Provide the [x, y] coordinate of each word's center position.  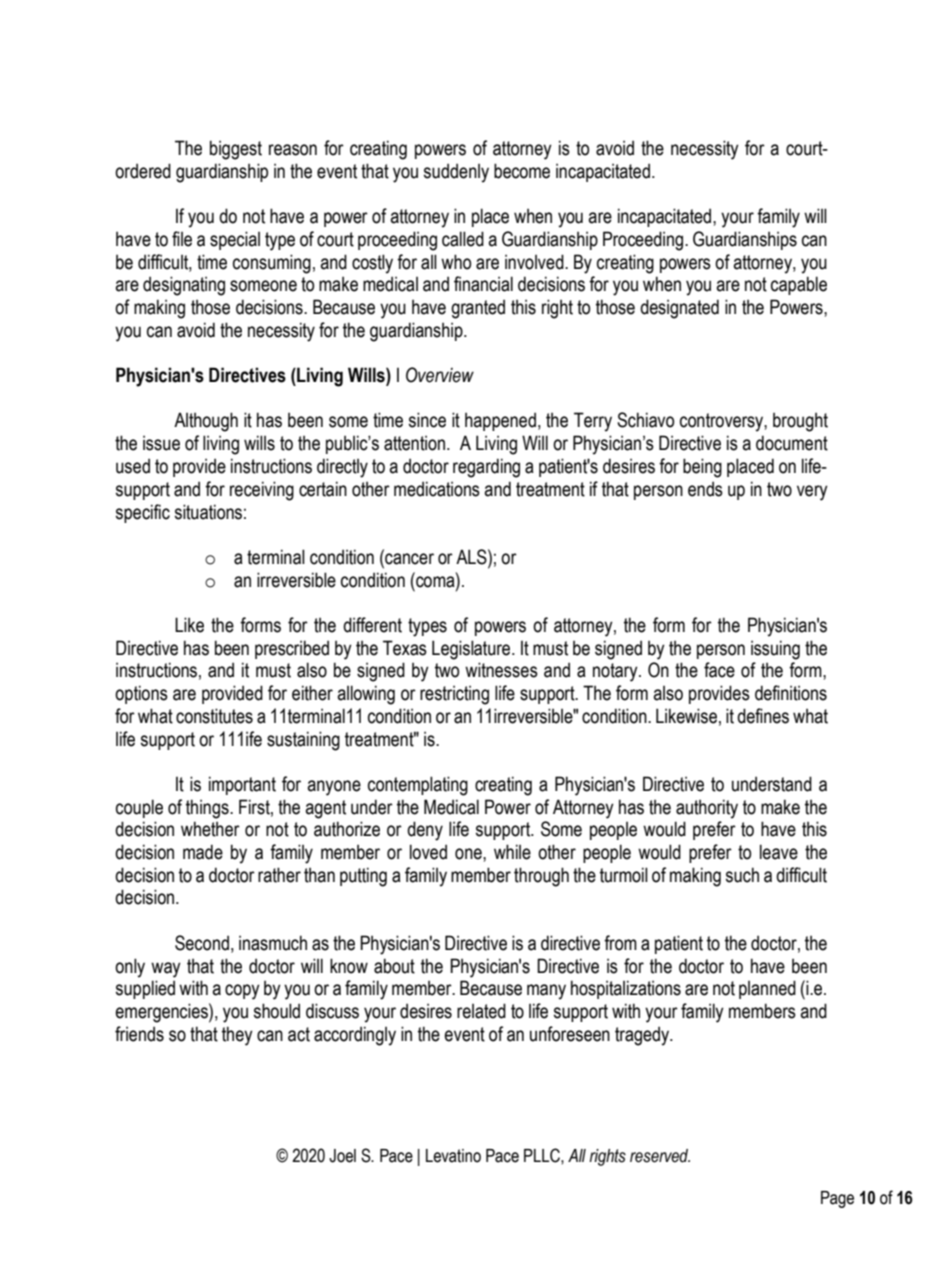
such [742, 875]
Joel [342, 1156]
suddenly [456, 173]
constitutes [214, 716]
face [719, 670]
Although [206, 422]
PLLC [543, 1155]
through [541, 877]
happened [500, 421]
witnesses [501, 670]
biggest [236, 150]
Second [202, 943]
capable [799, 285]
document [792, 443]
